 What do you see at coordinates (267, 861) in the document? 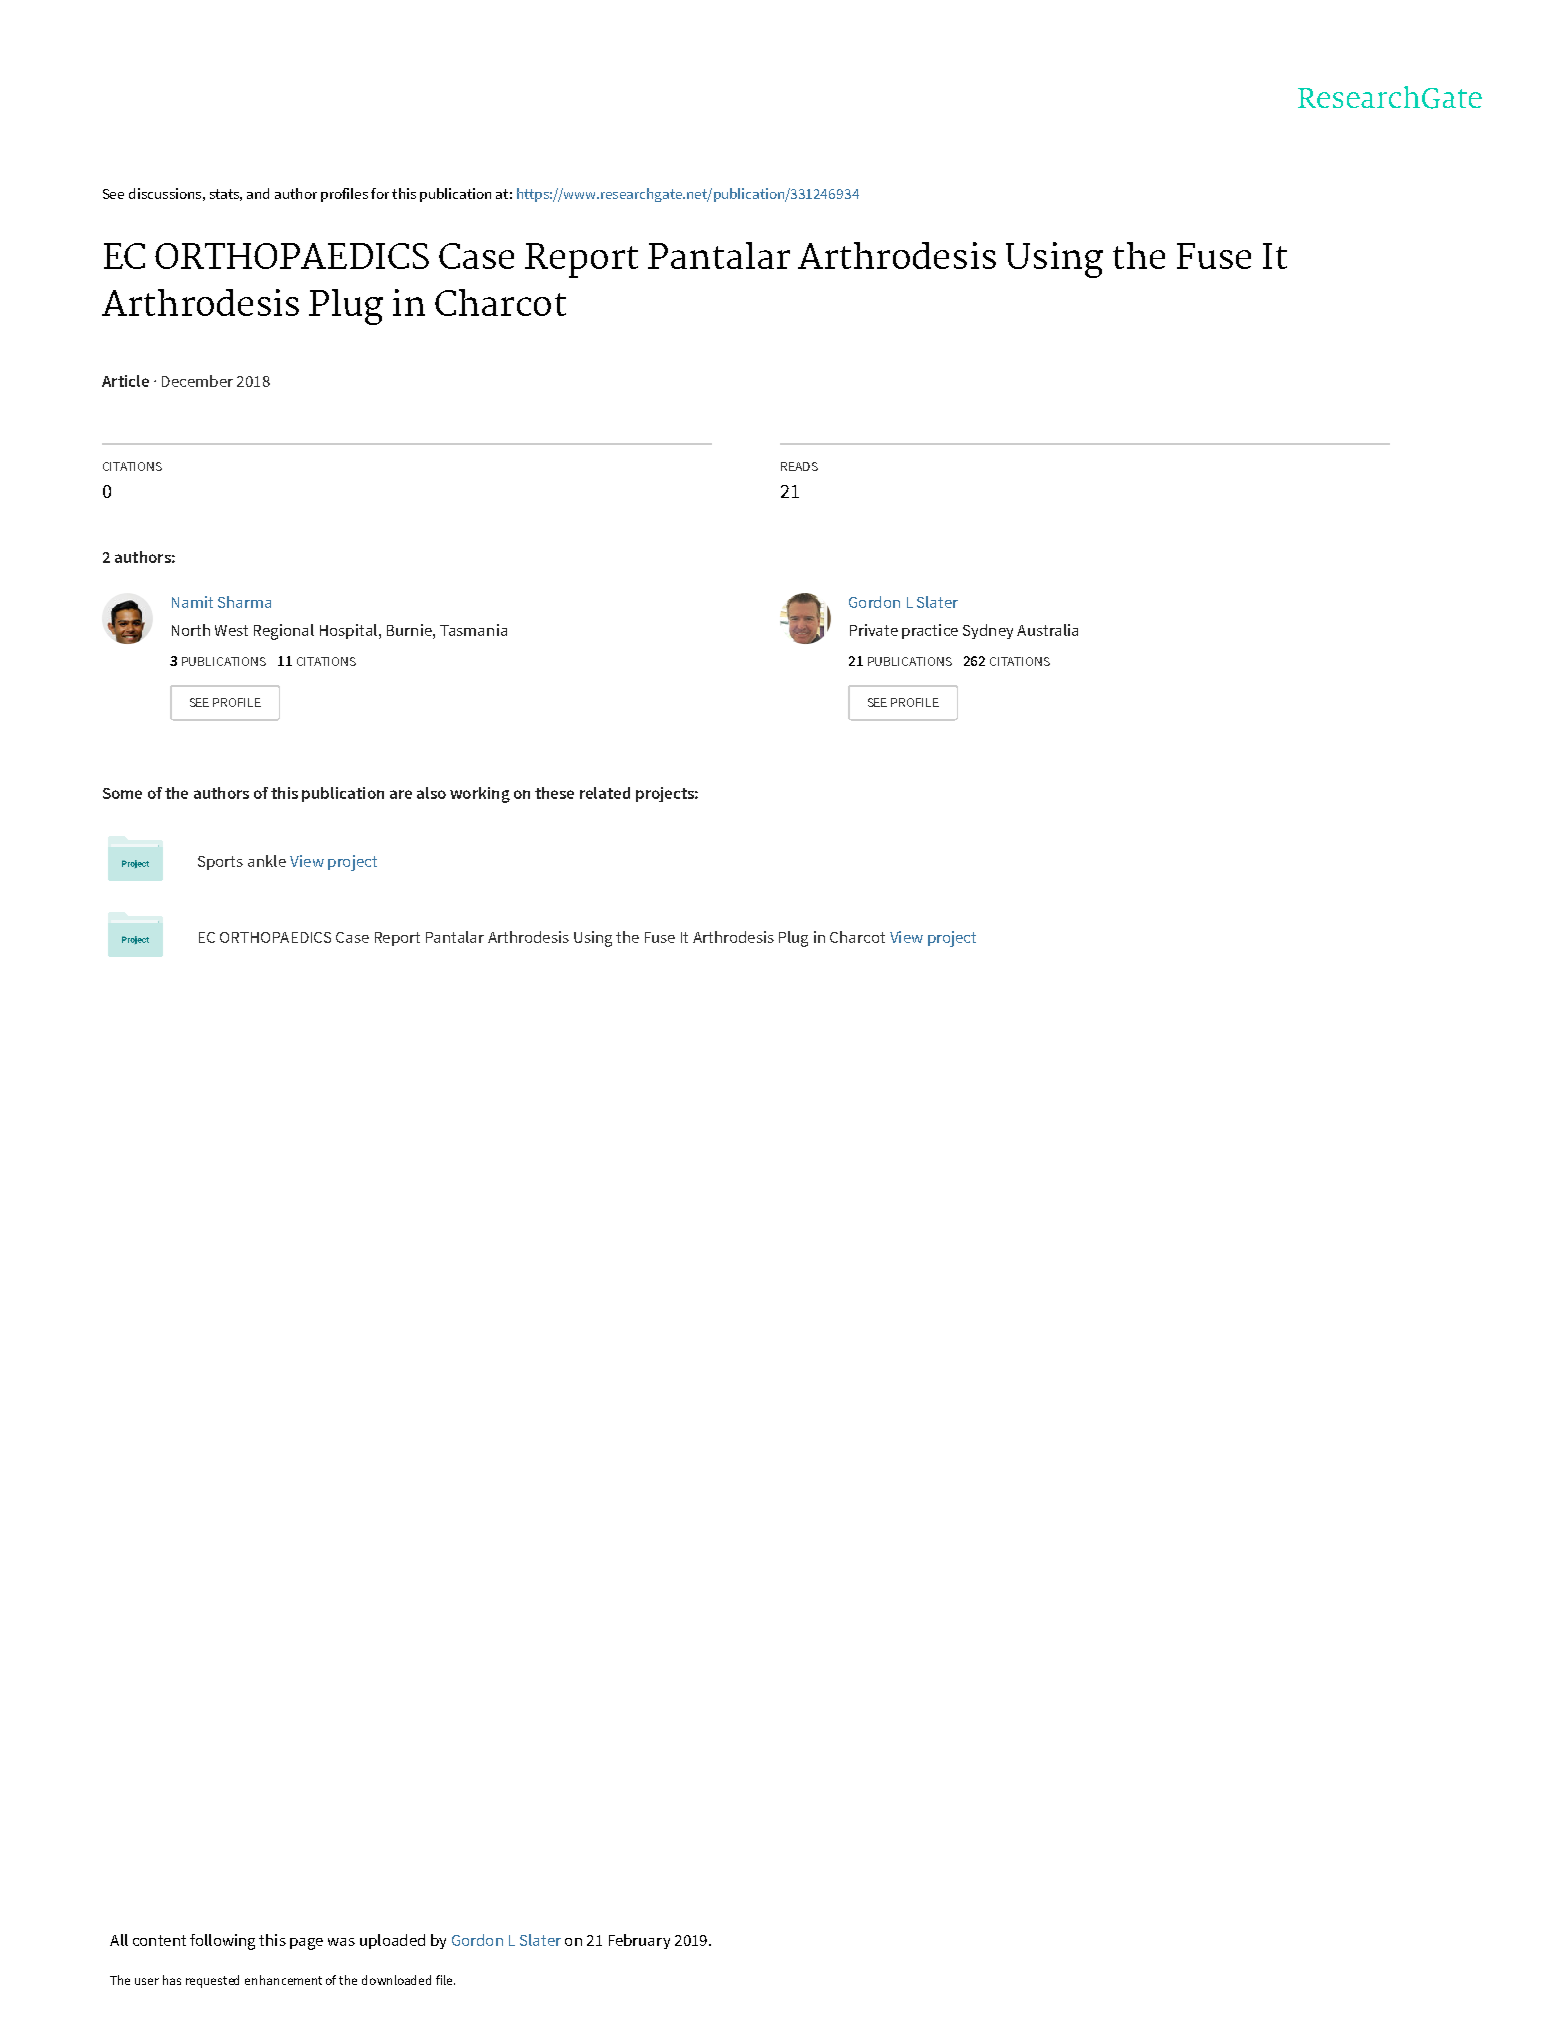
I see `ankle` at bounding box center [267, 861].
